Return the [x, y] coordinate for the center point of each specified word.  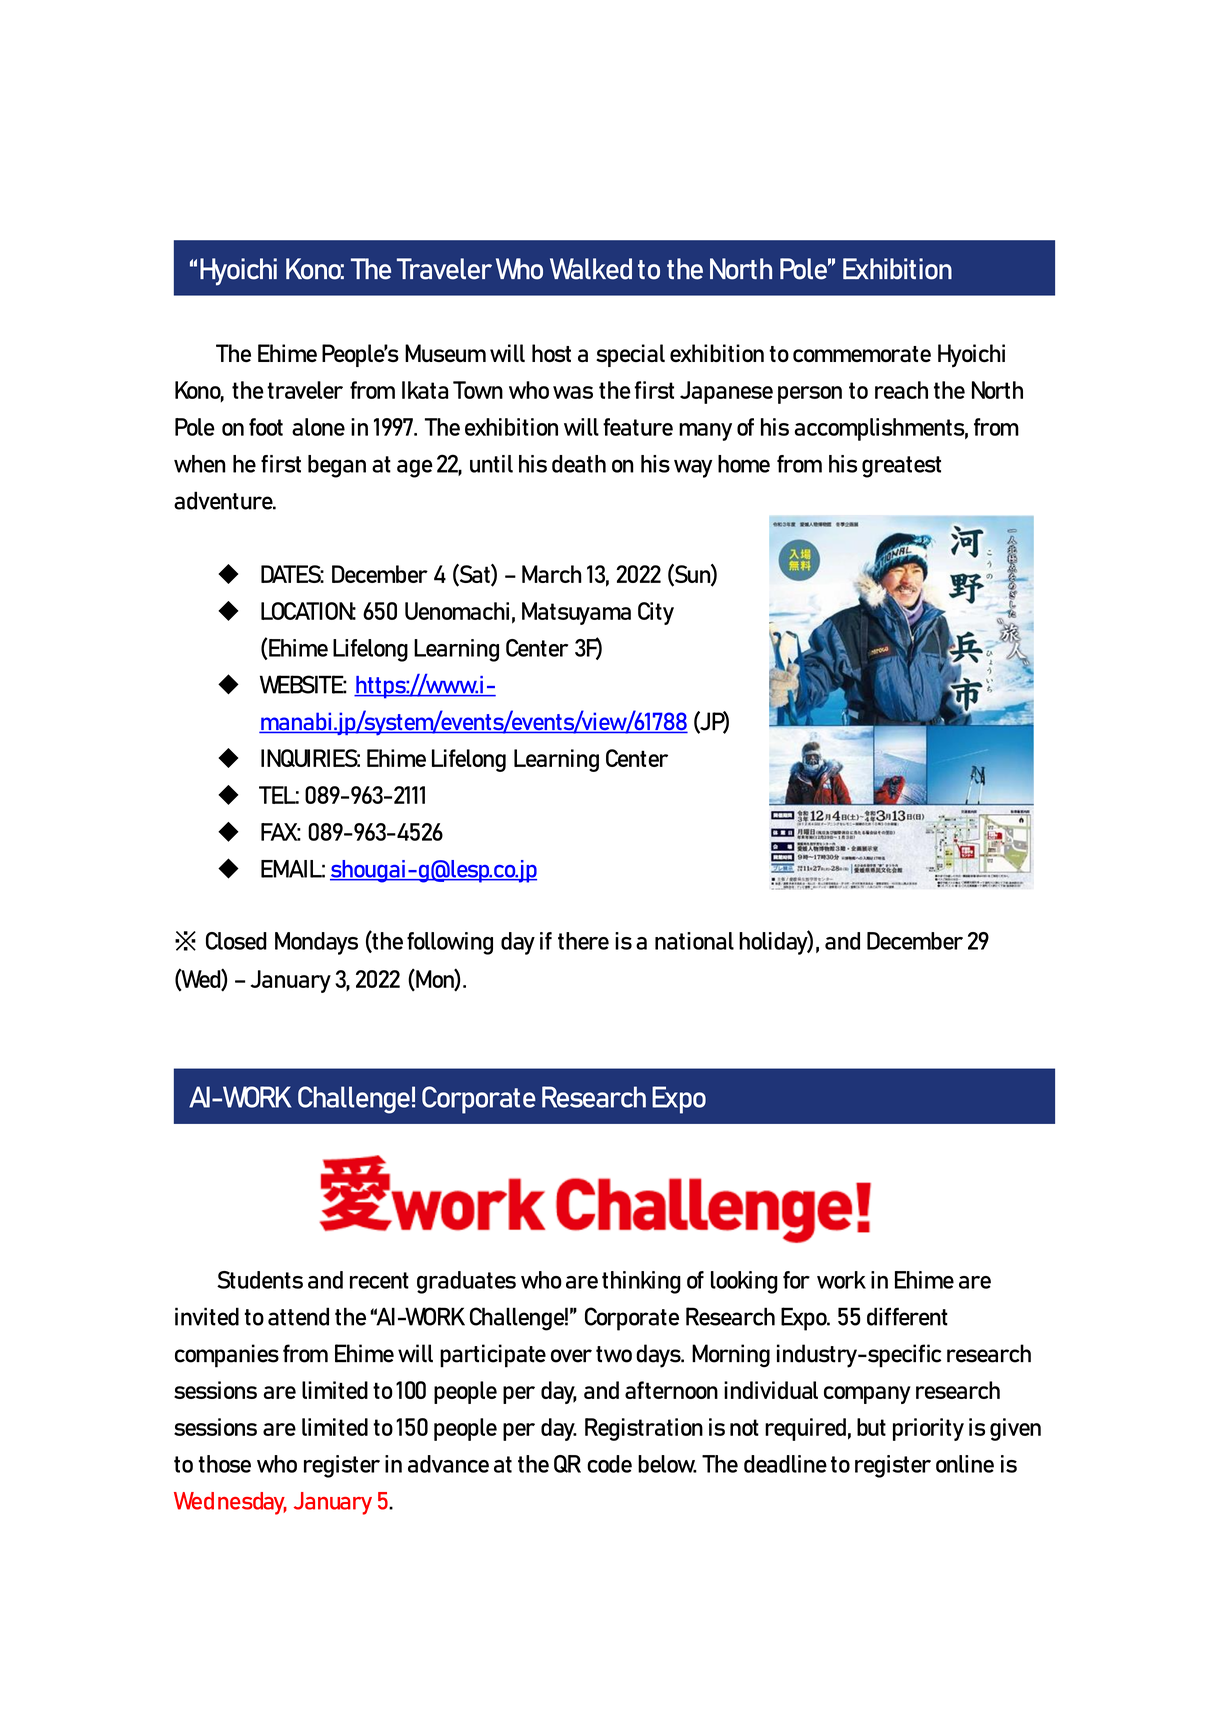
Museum [445, 353]
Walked [591, 269]
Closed [236, 941]
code [609, 1464]
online [965, 1464]
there [583, 941]
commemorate [862, 354]
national [694, 941]
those [224, 1464]
